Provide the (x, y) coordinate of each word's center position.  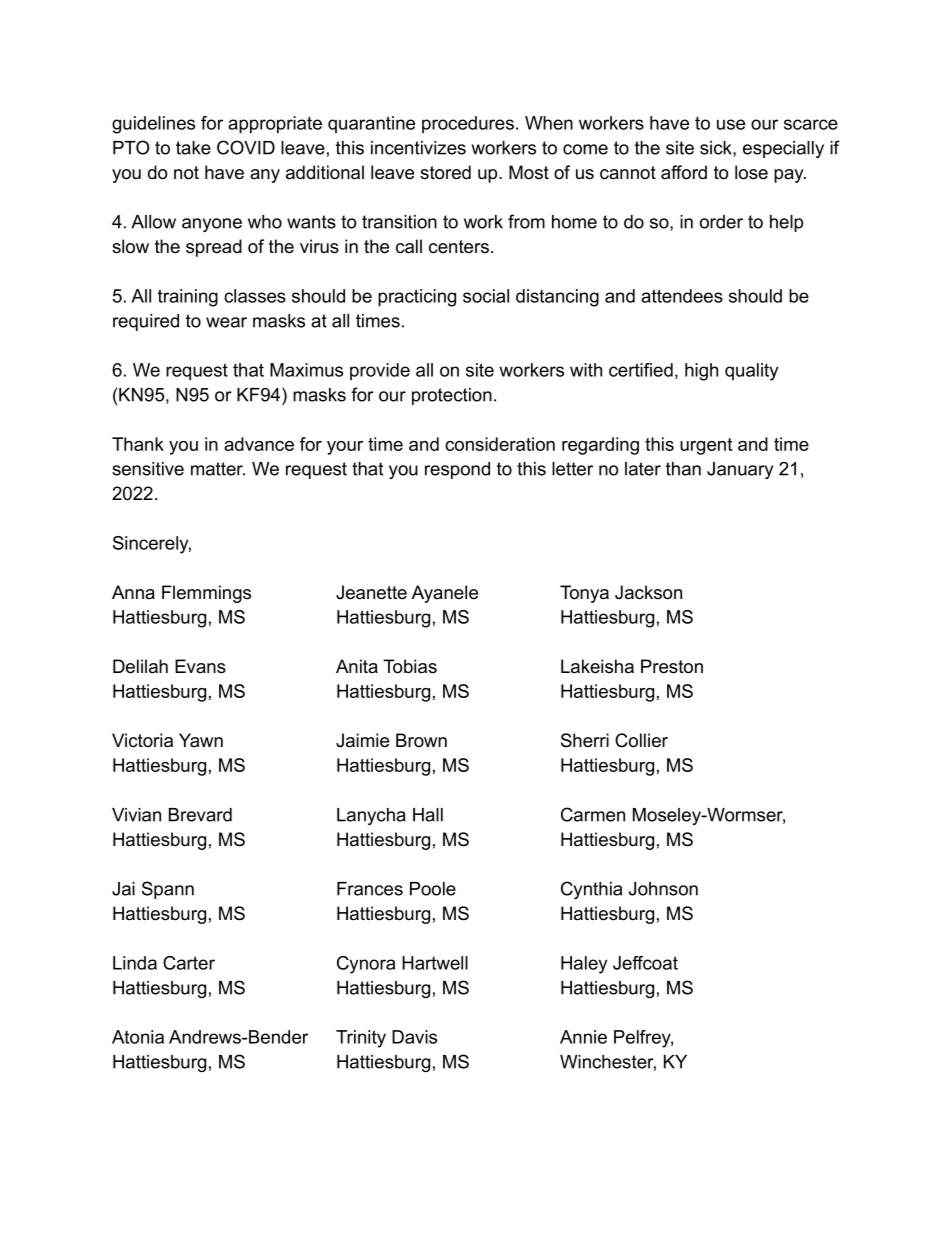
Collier (641, 740)
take (193, 148)
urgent (706, 446)
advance (259, 444)
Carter (189, 963)
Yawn (201, 740)
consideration (500, 444)
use (731, 124)
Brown (421, 740)
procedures (468, 124)
